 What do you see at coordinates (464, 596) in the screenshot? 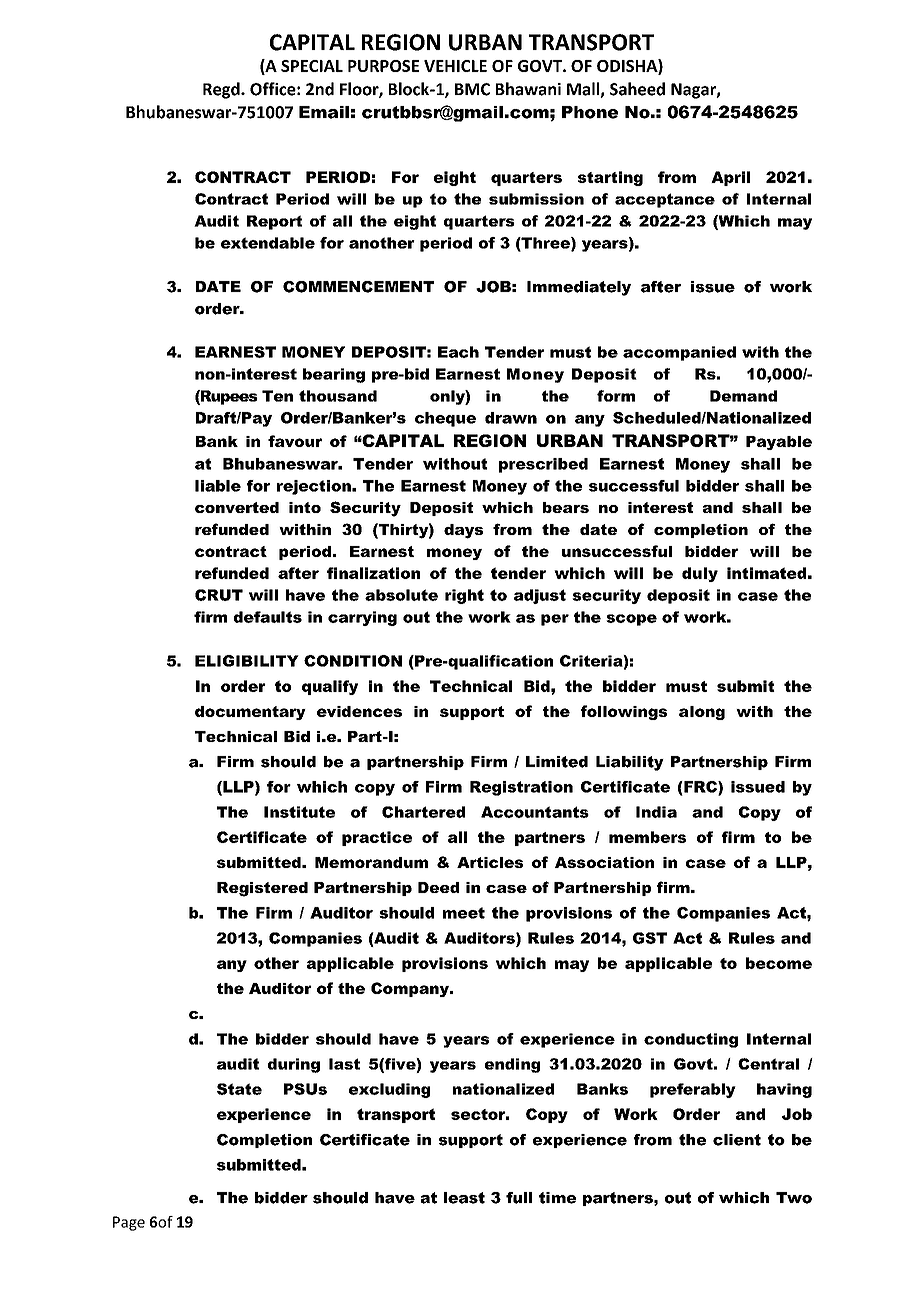
I see `right` at bounding box center [464, 596].
